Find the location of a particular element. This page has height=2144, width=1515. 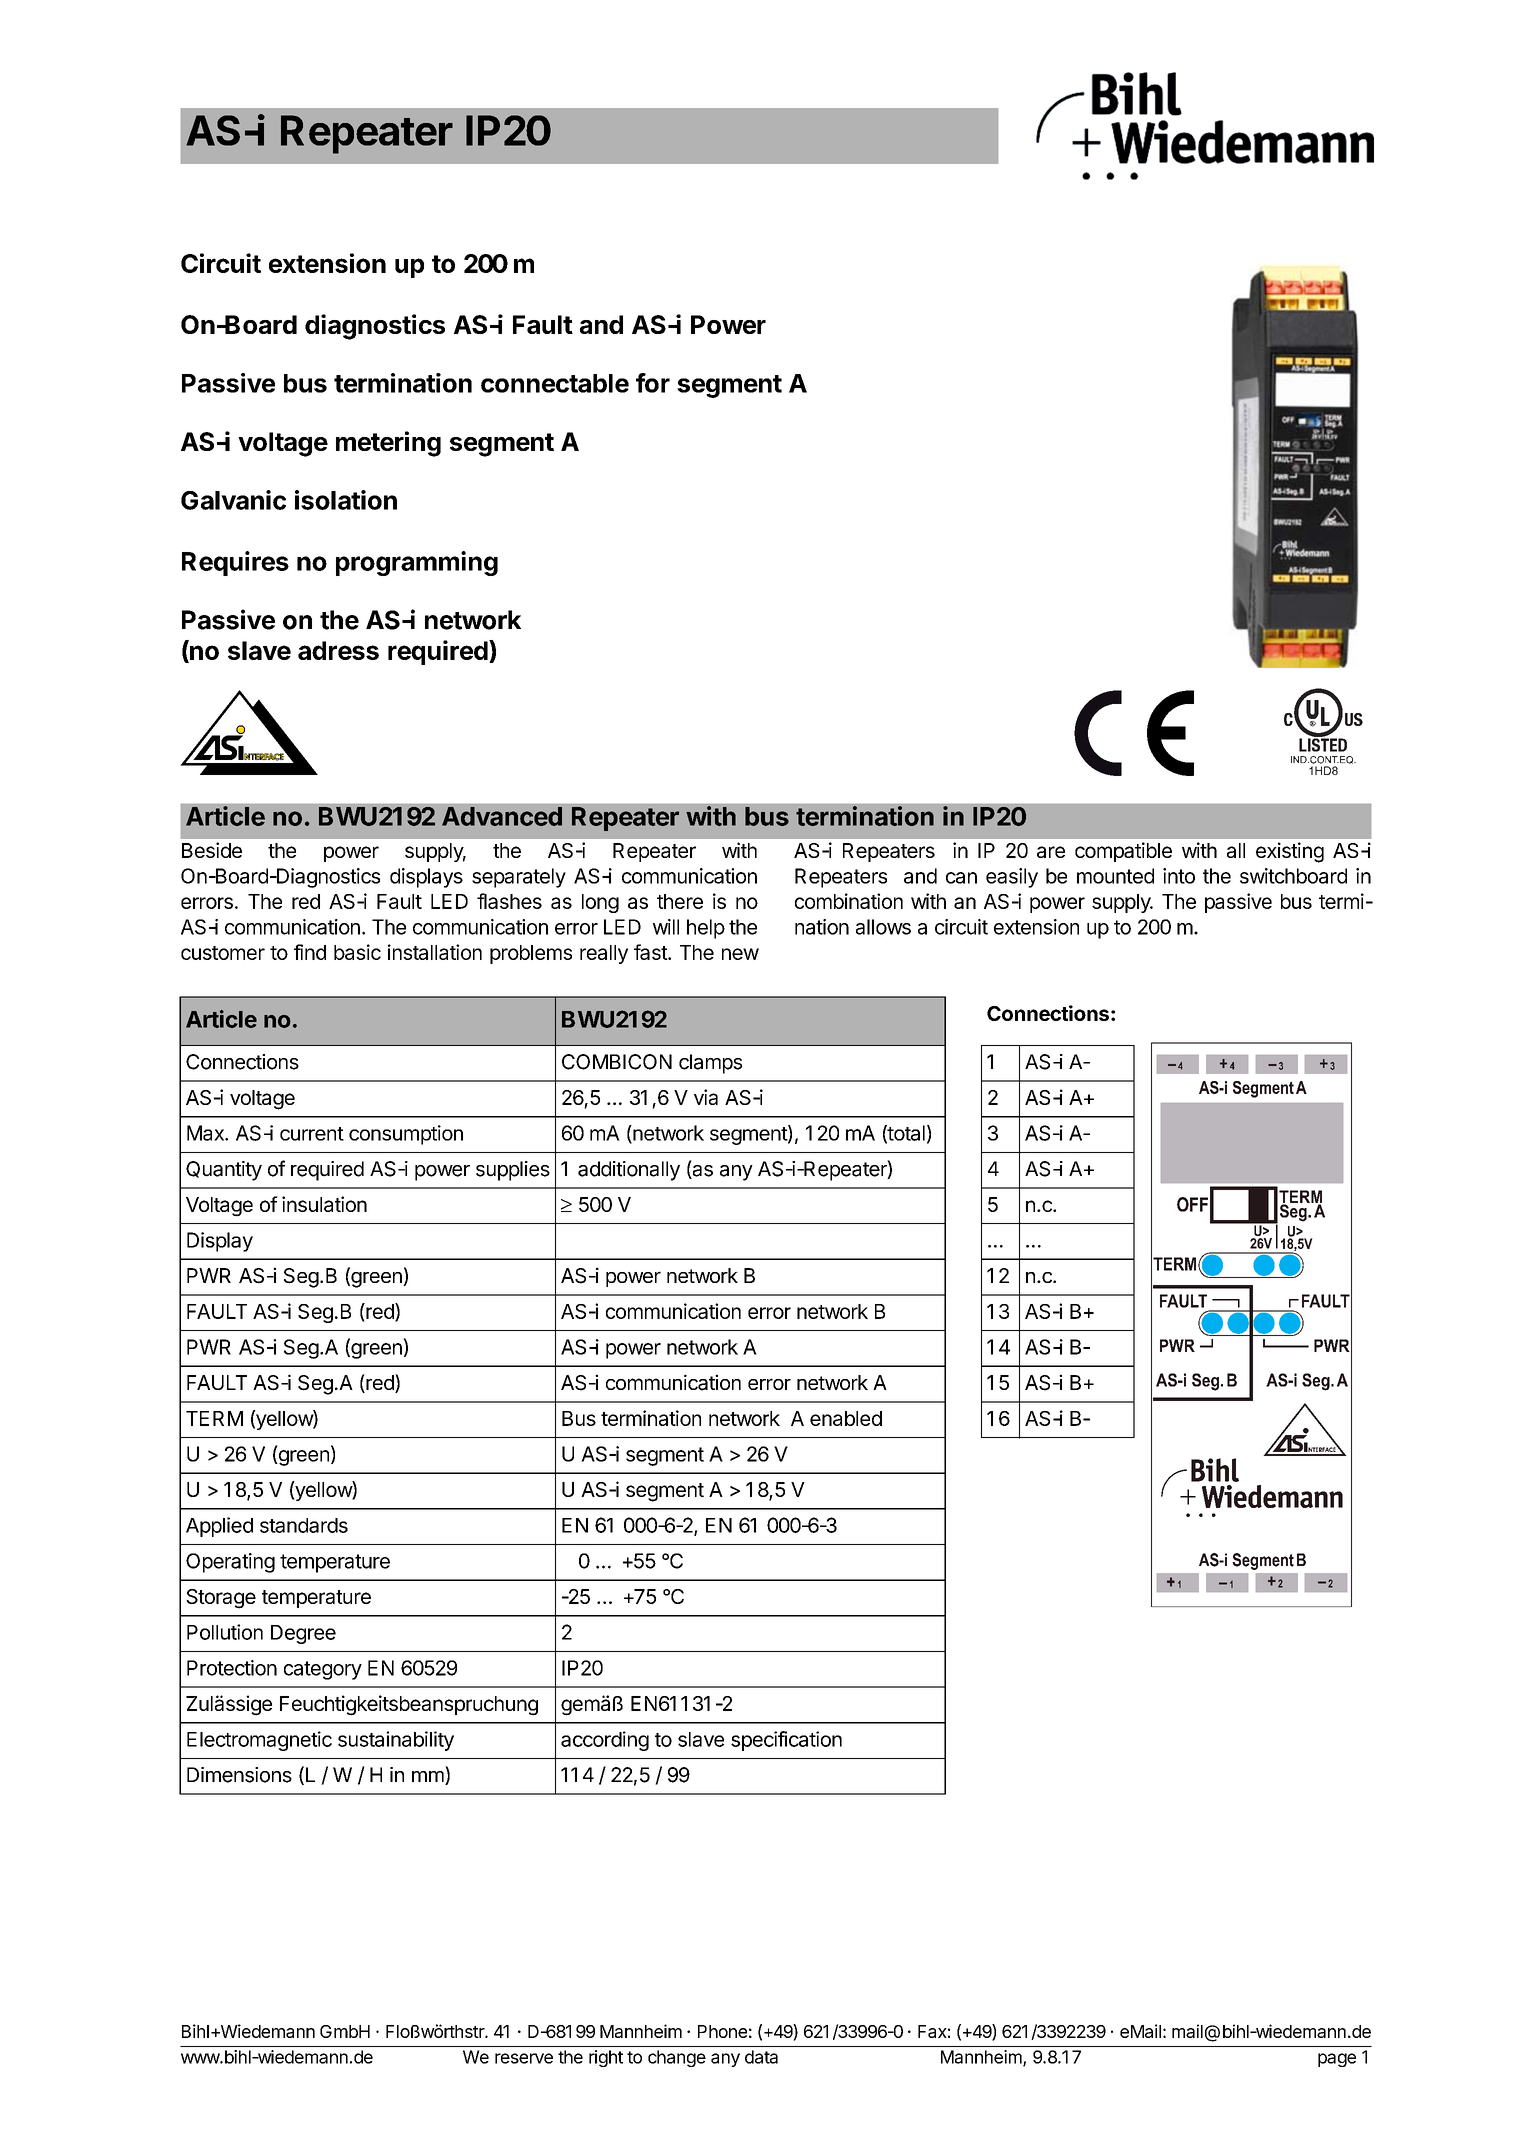

metering is located at coordinates (388, 444).
